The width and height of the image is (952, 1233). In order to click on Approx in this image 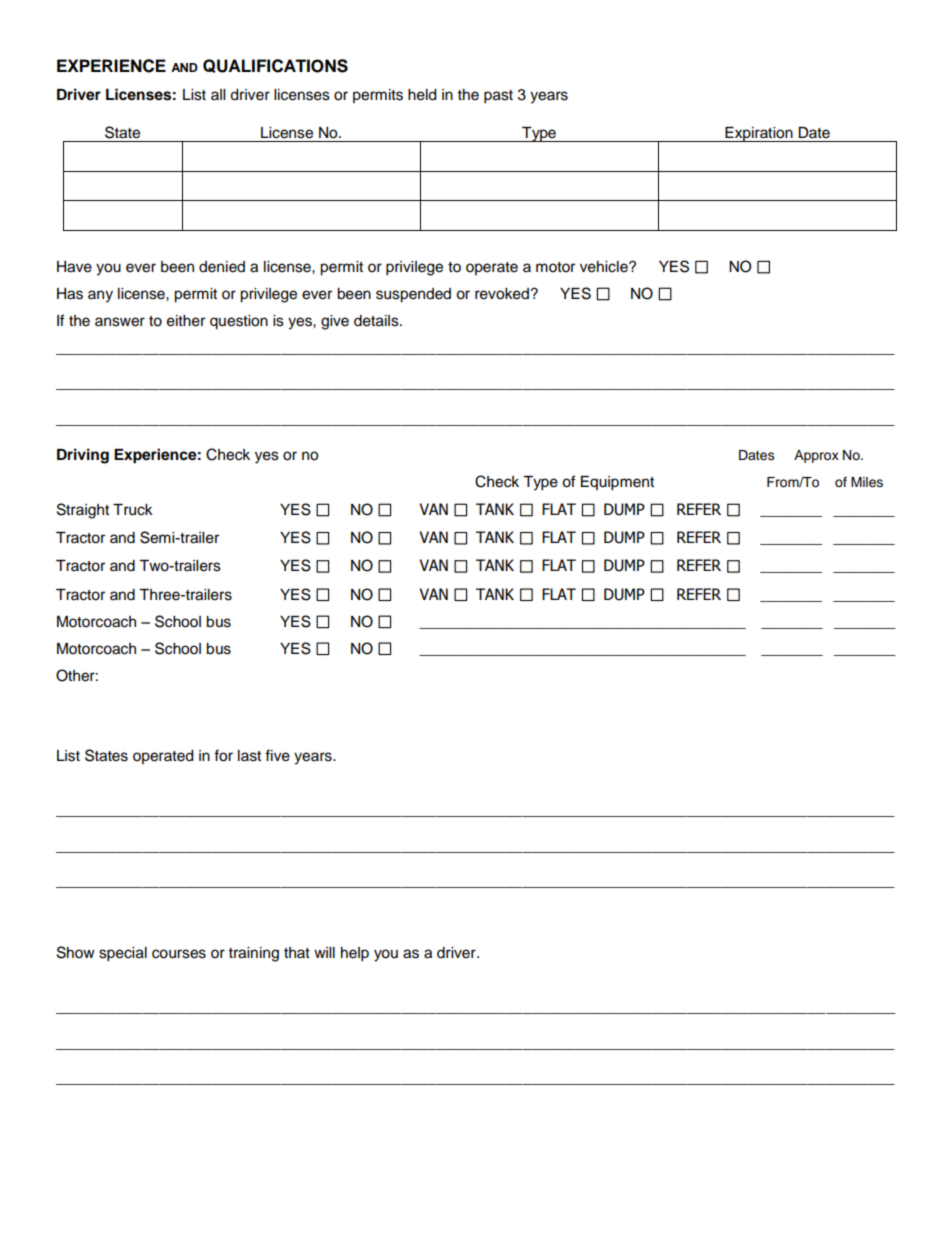, I will do `click(816, 456)`.
